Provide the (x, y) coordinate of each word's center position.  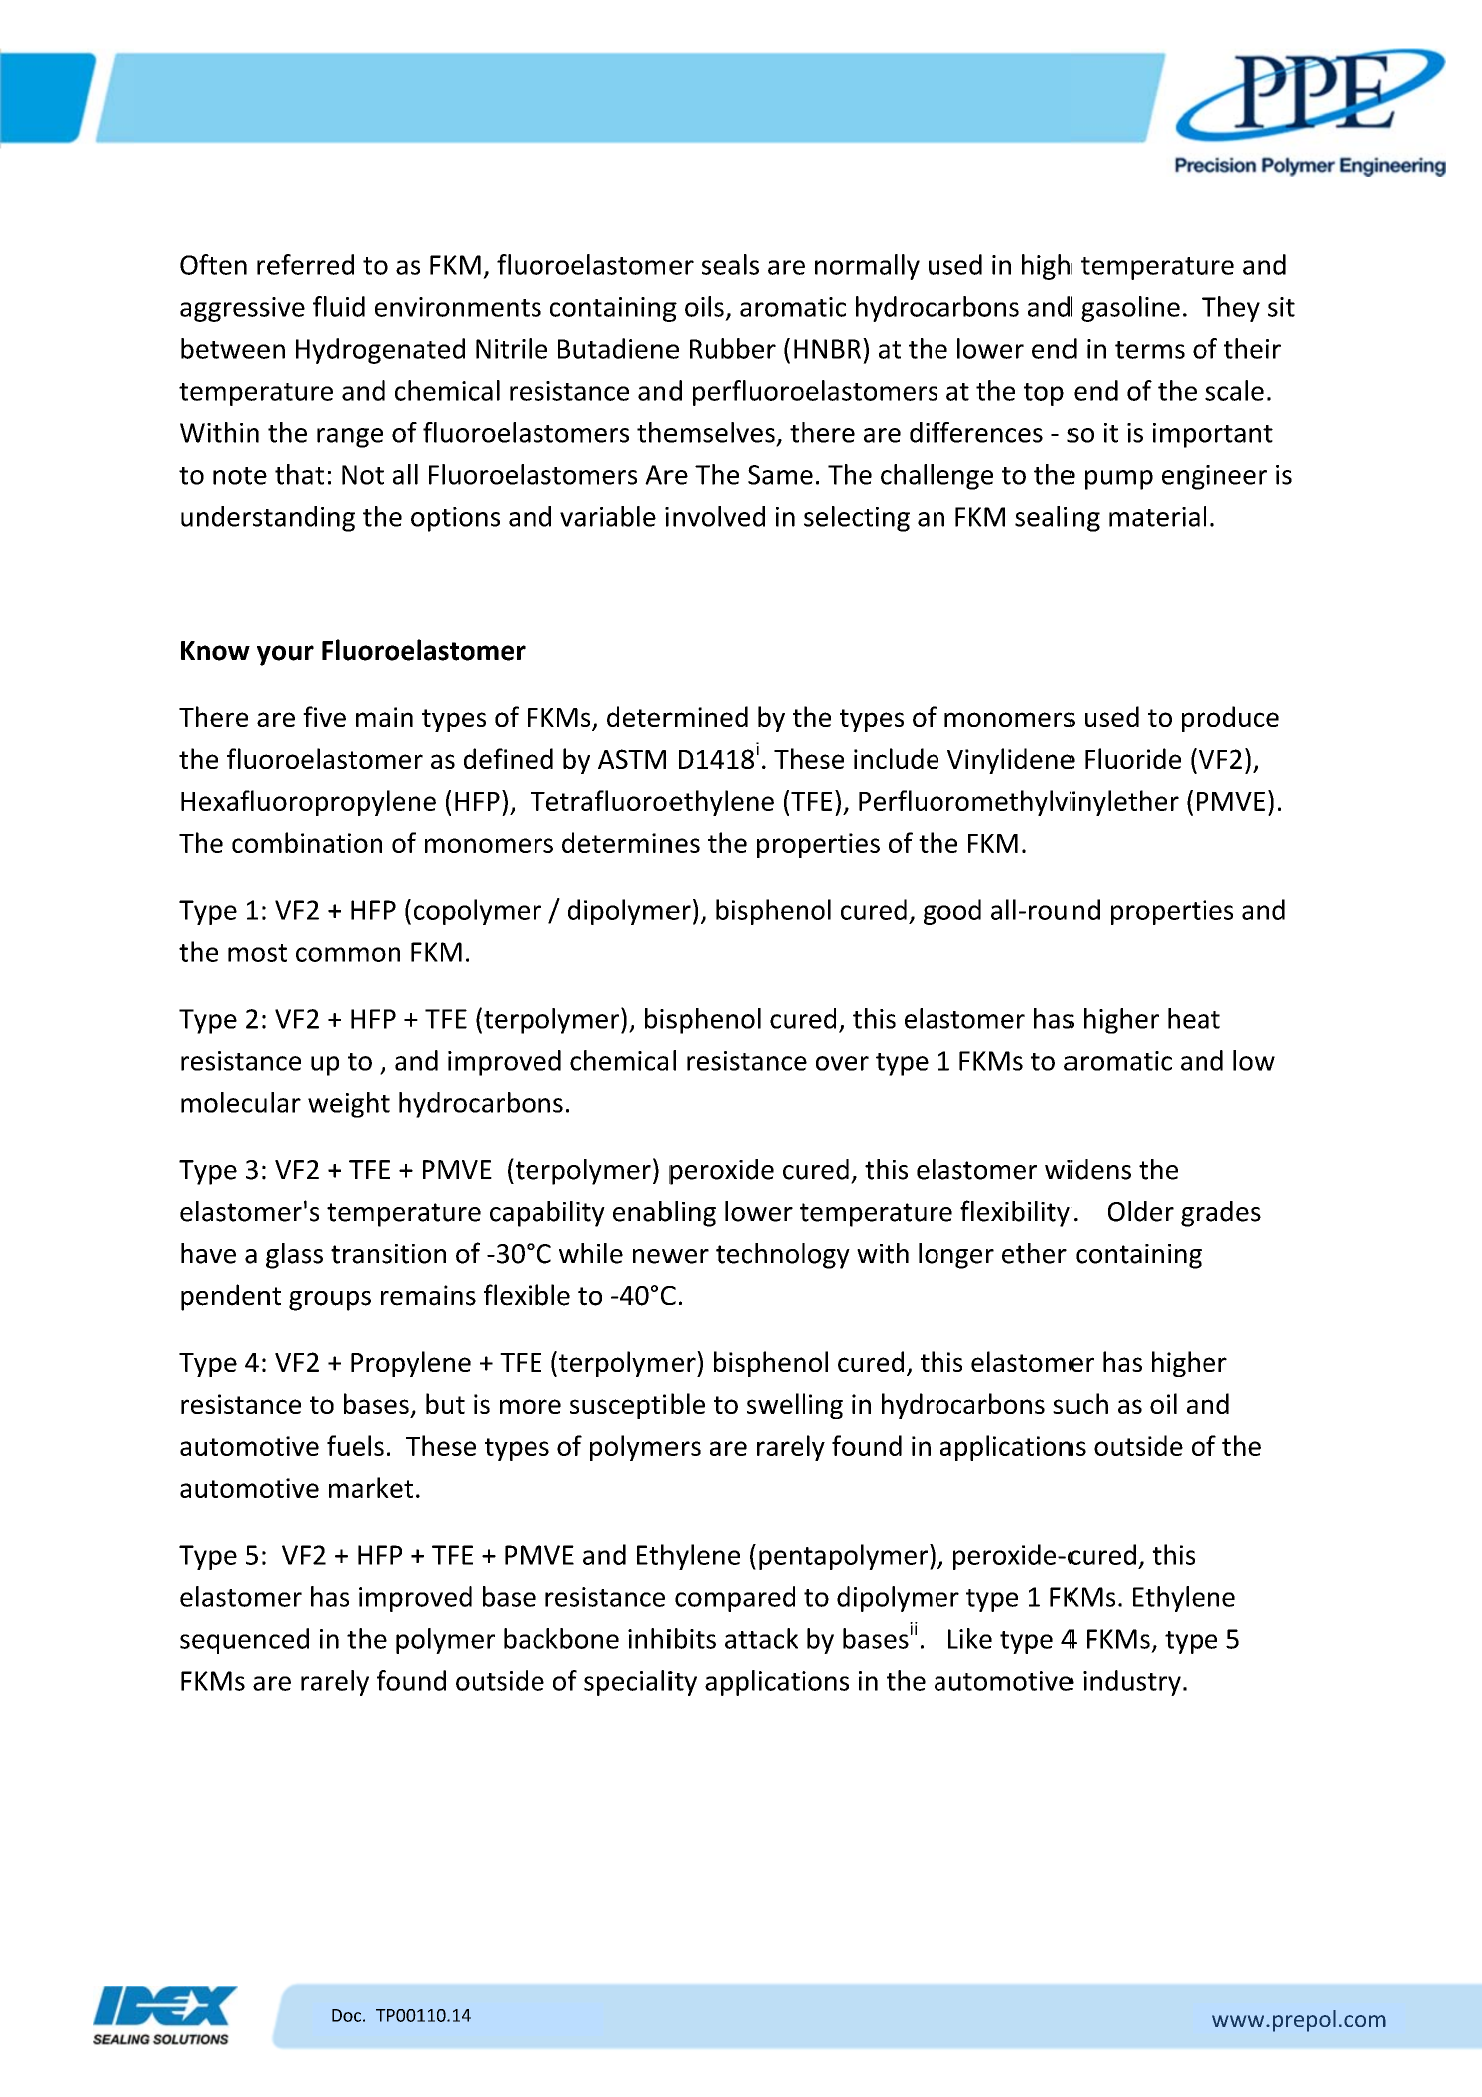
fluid (339, 306)
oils (704, 306)
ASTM (632, 759)
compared (735, 1599)
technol (760, 1253)
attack (761, 1638)
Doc (346, 2015)
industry (1132, 1683)
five (324, 716)
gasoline (1130, 309)
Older (1141, 1211)
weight (349, 1105)
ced (289, 1638)
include (896, 758)
